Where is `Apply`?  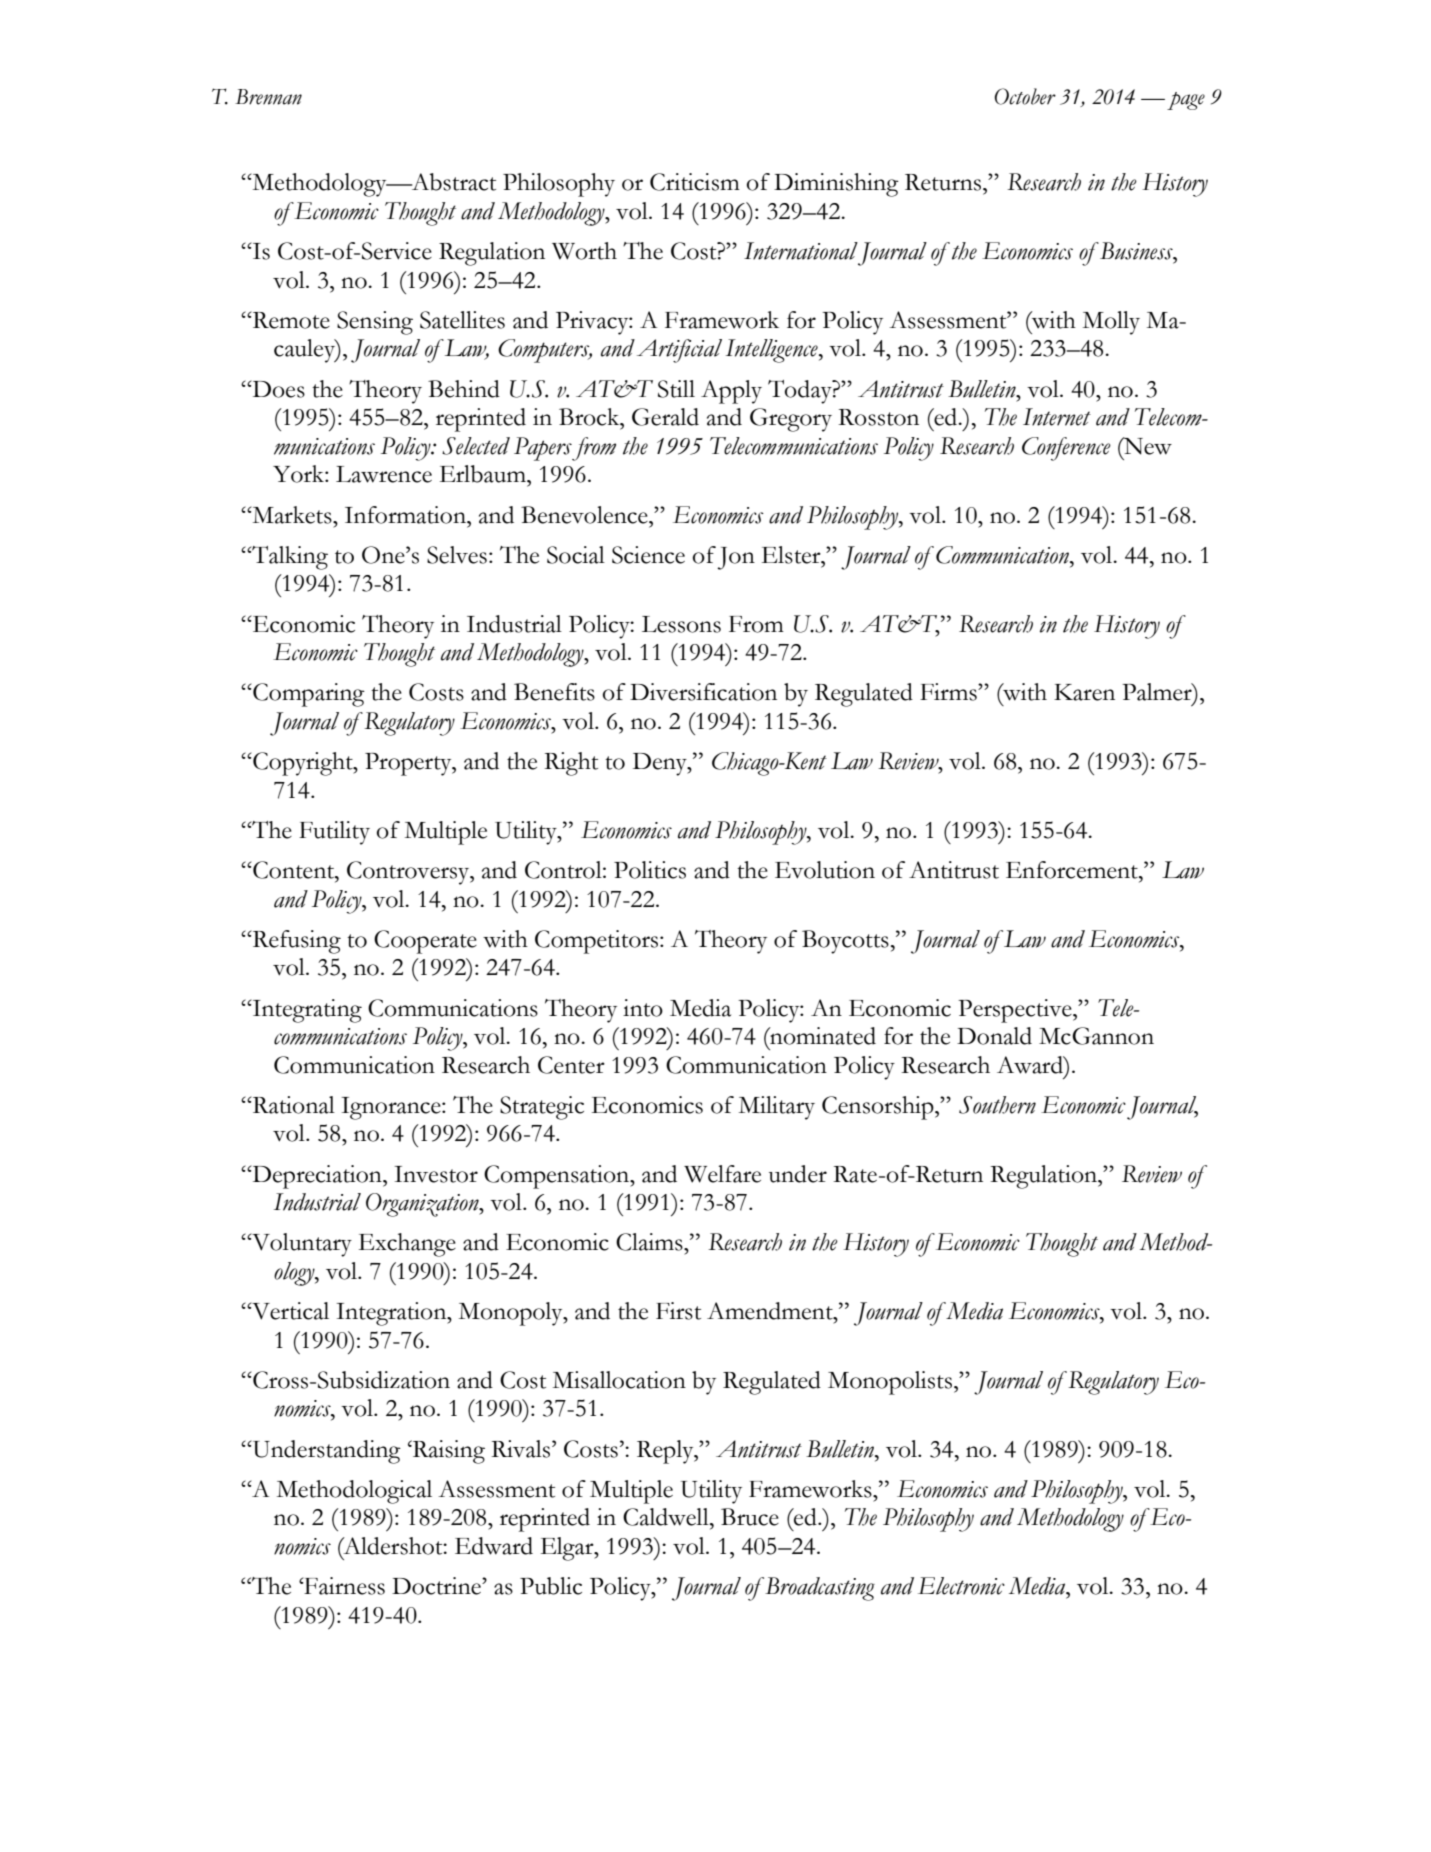
Apply is located at coordinates (731, 392).
